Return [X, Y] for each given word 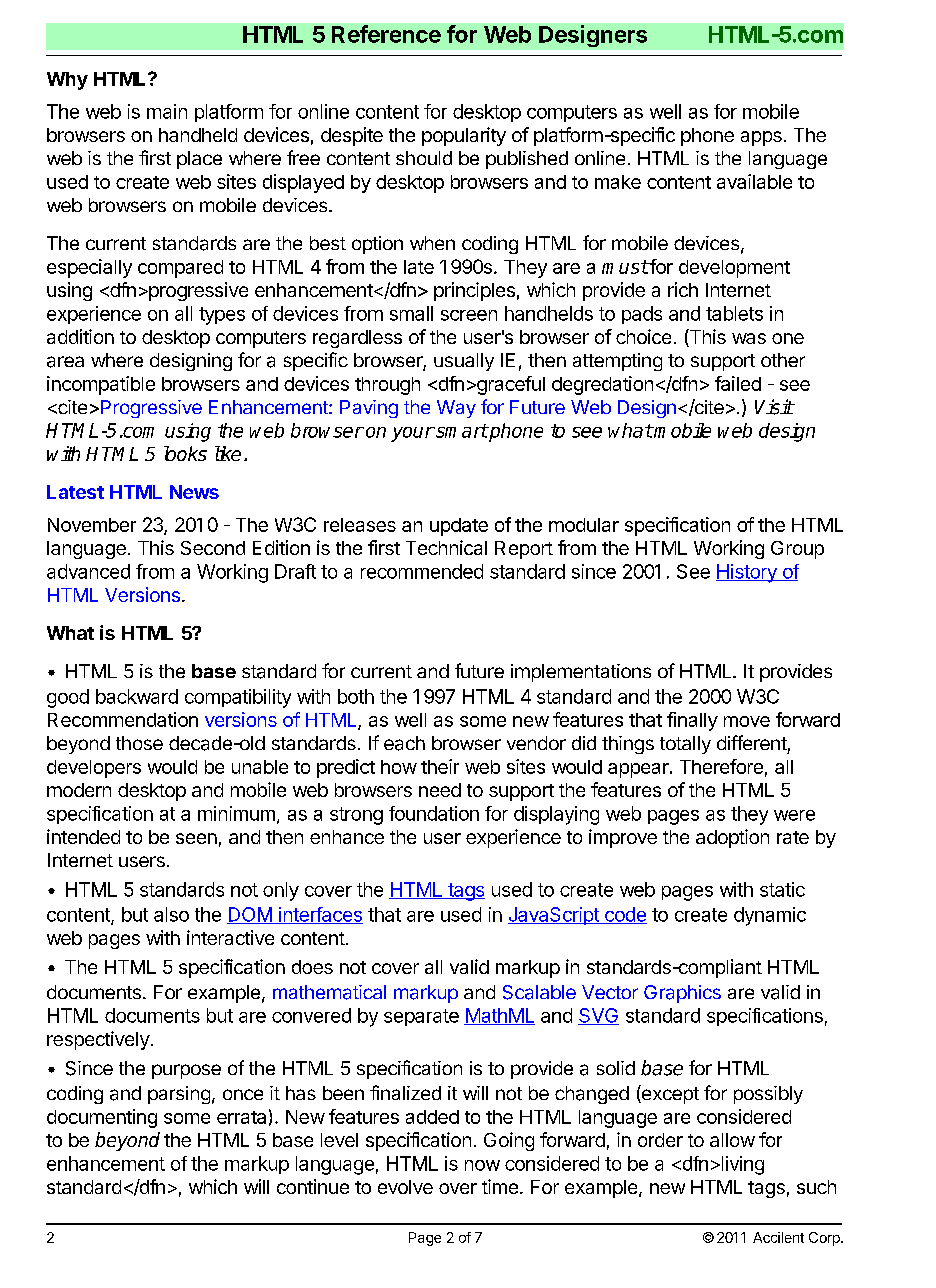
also [171, 914]
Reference [386, 34]
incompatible [101, 385]
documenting [102, 1118]
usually [464, 362]
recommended [422, 571]
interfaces [320, 915]
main [167, 111]
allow [732, 1140]
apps [761, 138]
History [747, 573]
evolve [405, 1187]
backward [137, 696]
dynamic [770, 916]
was [749, 338]
